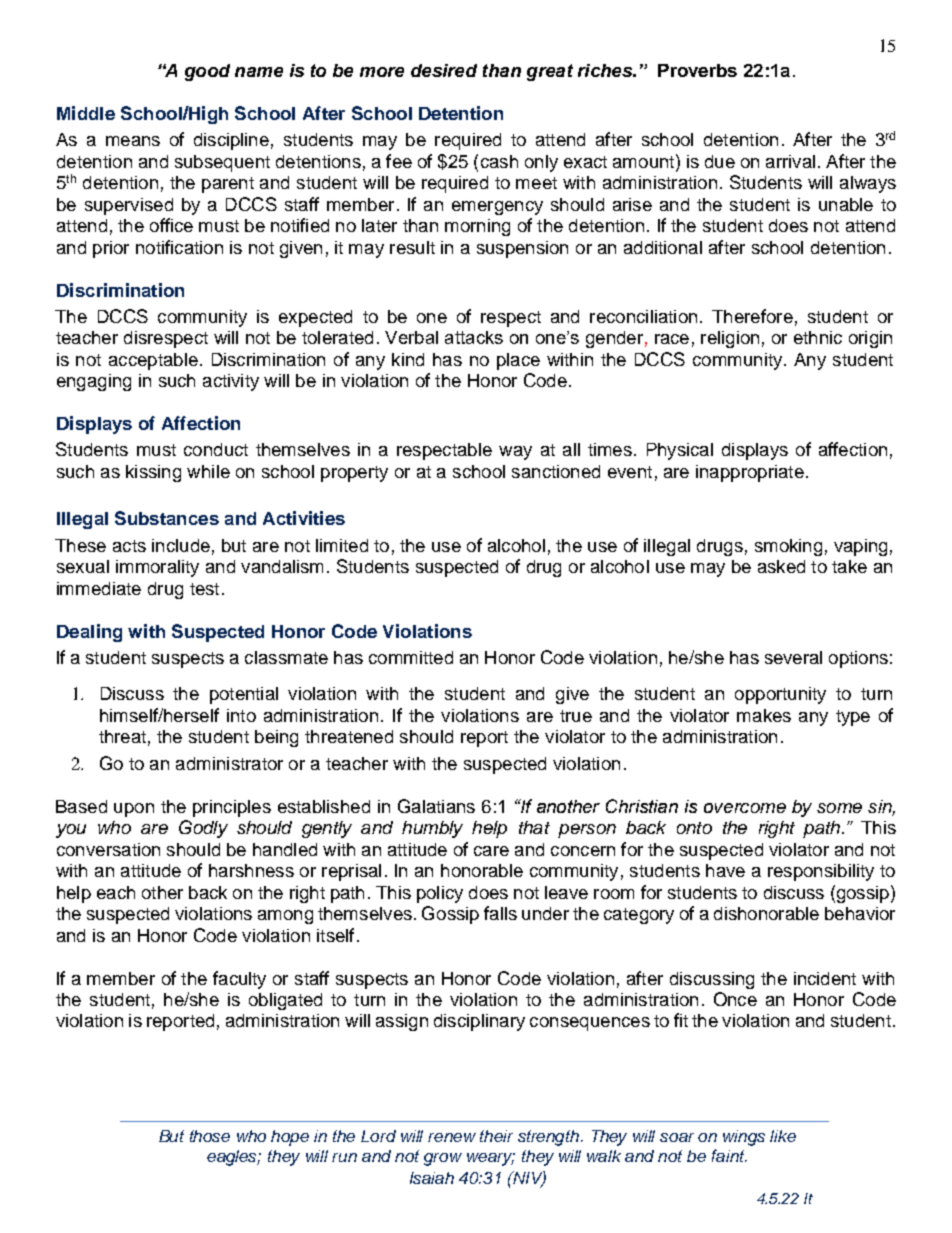 This page has width=952, height=1233. Describe the element at coordinates (444, 70) in the page. I see `desired` at that location.
